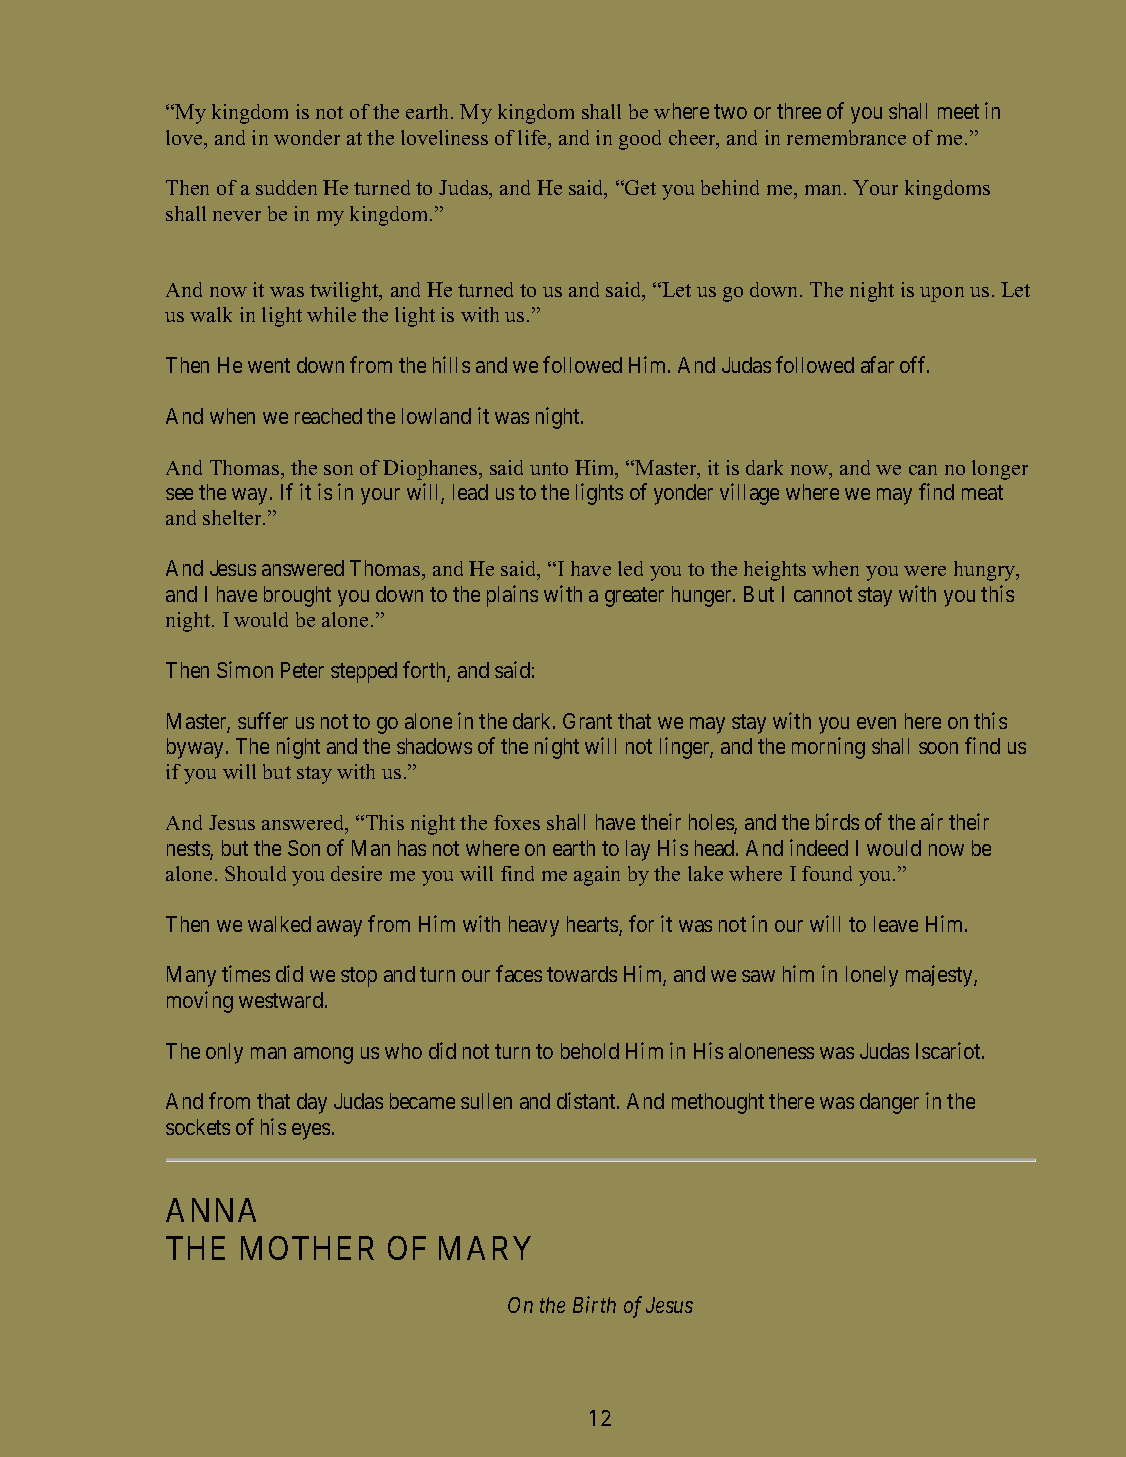 This page has width=1126, height=1457. Describe the element at coordinates (269, 365) in the page. I see `went` at that location.
